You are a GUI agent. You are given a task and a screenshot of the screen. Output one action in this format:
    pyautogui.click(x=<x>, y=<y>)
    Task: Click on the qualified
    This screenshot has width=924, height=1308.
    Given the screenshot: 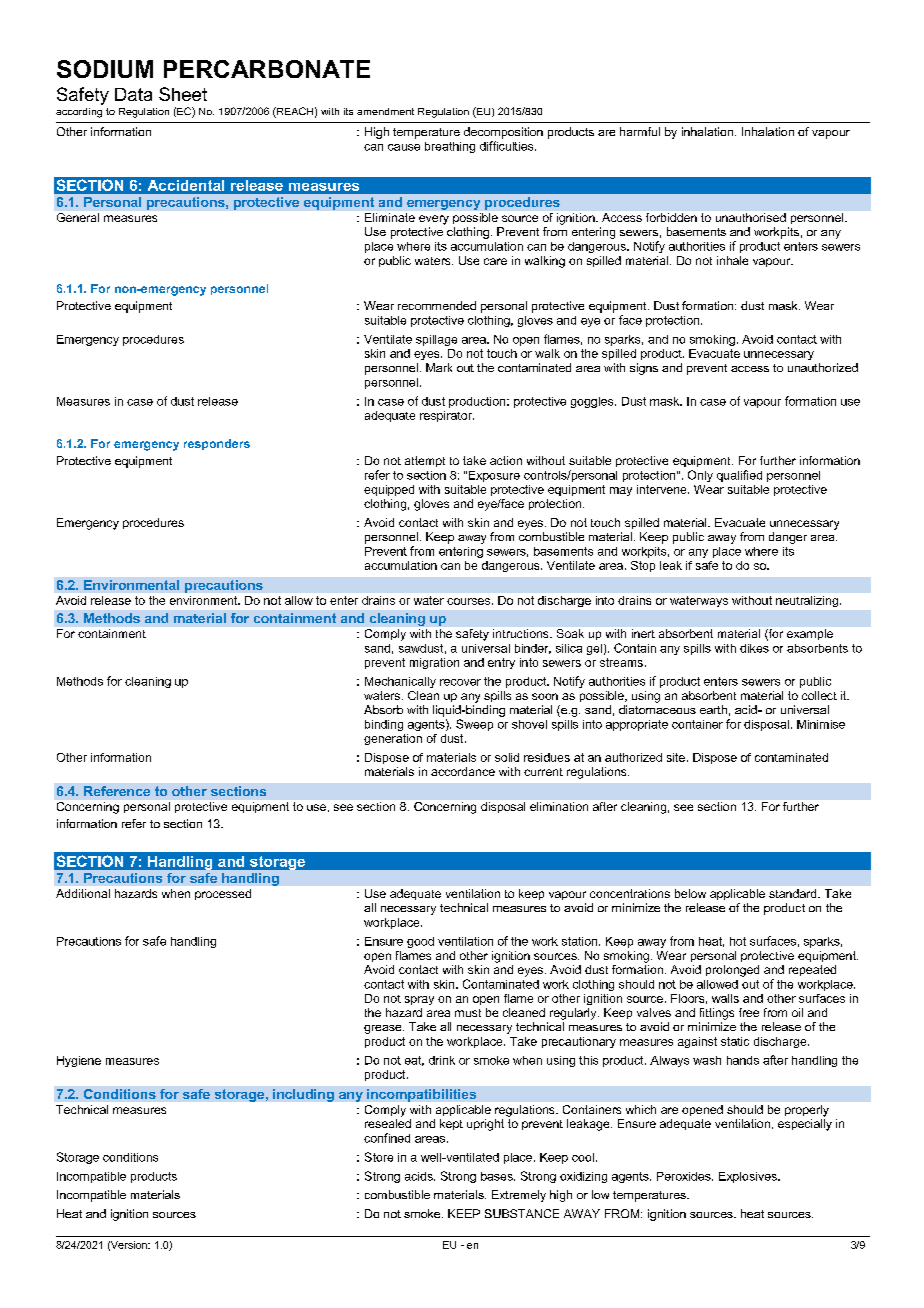 What is the action you would take?
    pyautogui.click(x=739, y=476)
